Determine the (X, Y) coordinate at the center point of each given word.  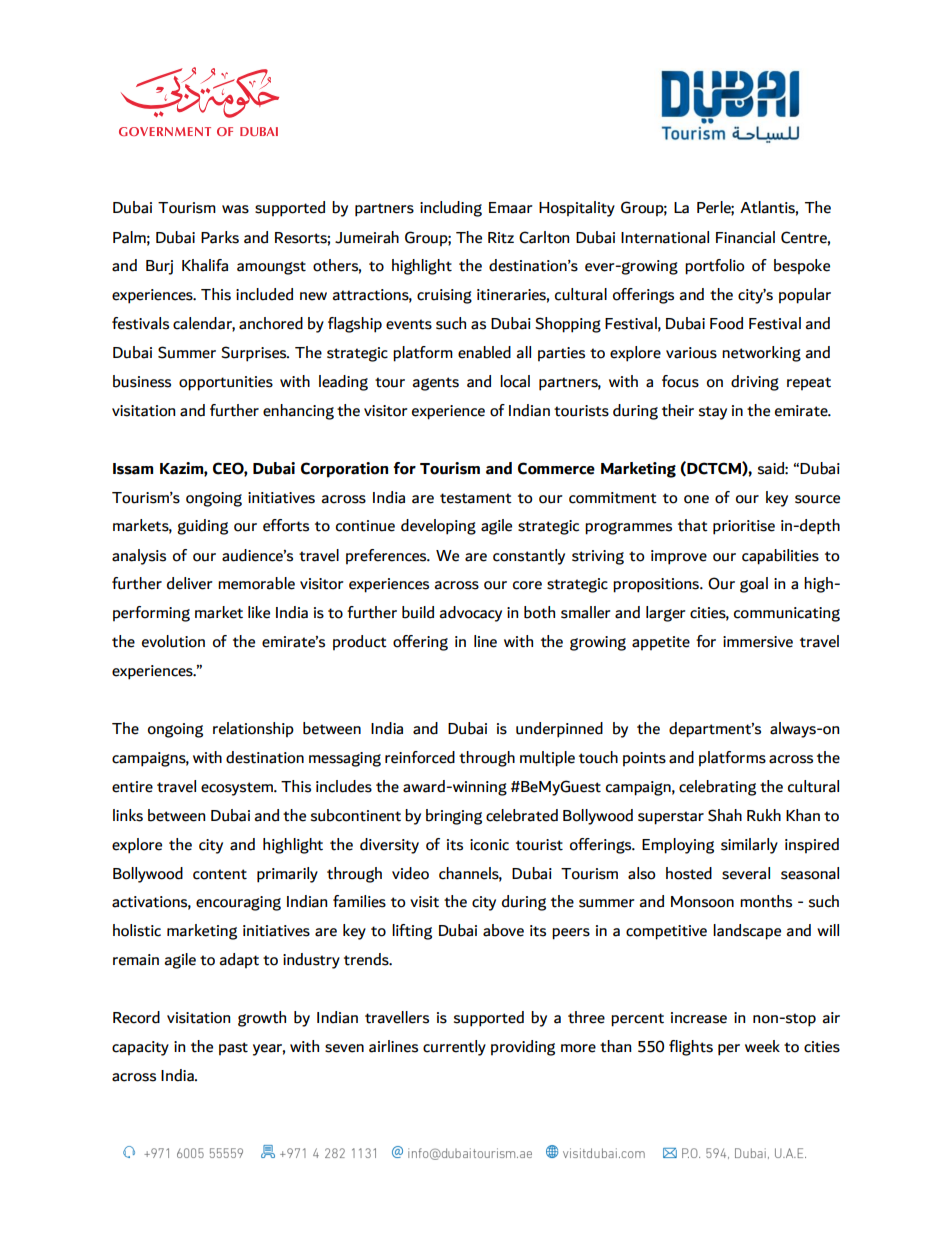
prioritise (744, 527)
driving (755, 383)
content (220, 874)
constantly (529, 557)
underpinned (559, 730)
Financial (745, 237)
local (515, 381)
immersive (758, 642)
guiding (202, 527)
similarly (749, 846)
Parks (220, 237)
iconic (489, 845)
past (233, 1048)
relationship (253, 729)
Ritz (501, 238)
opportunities (226, 383)
